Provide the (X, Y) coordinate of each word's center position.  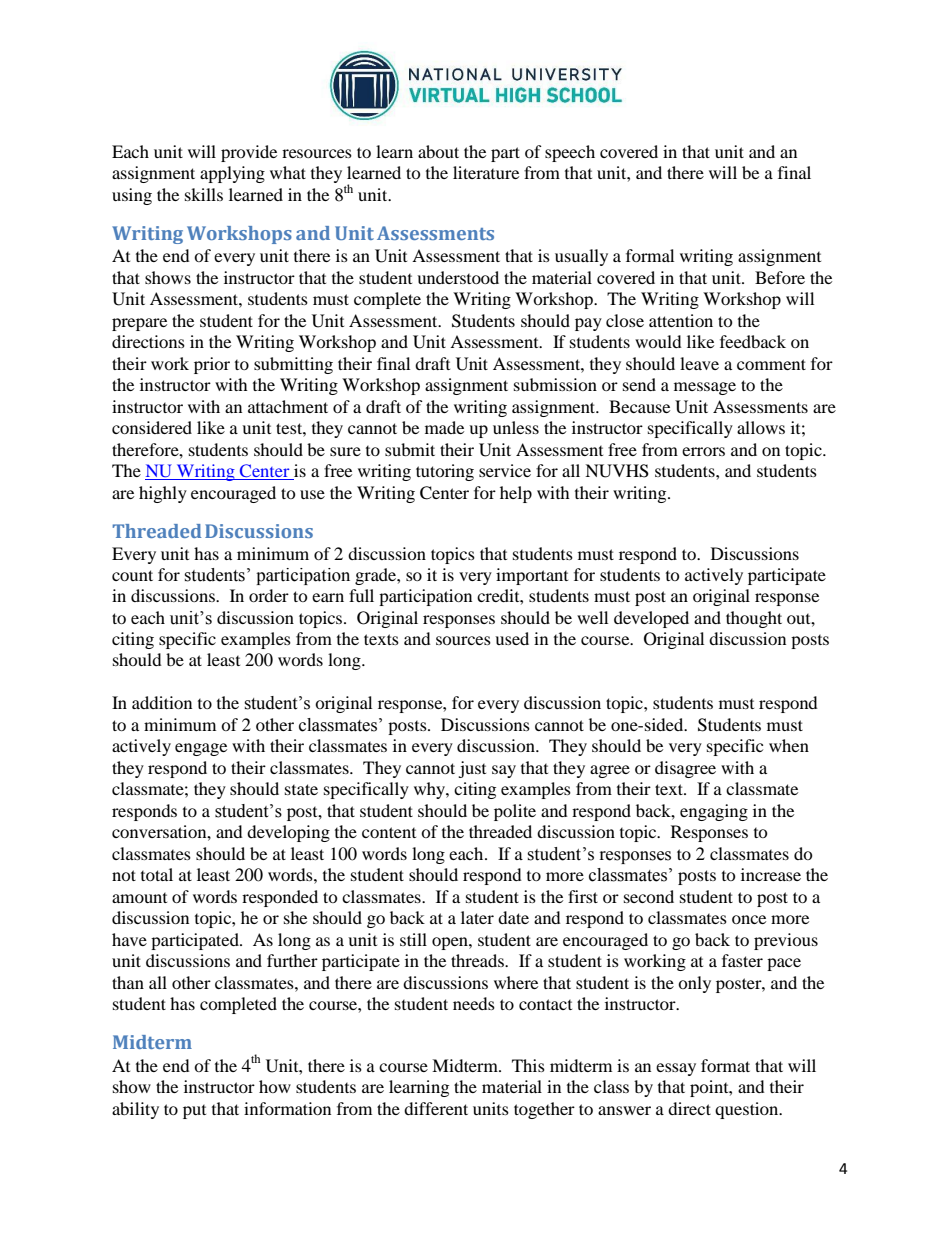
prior (212, 365)
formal (650, 255)
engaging (714, 812)
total (157, 874)
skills (204, 194)
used (512, 638)
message (705, 388)
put (194, 1112)
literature (486, 172)
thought (754, 619)
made (444, 427)
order (269, 595)
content (389, 832)
